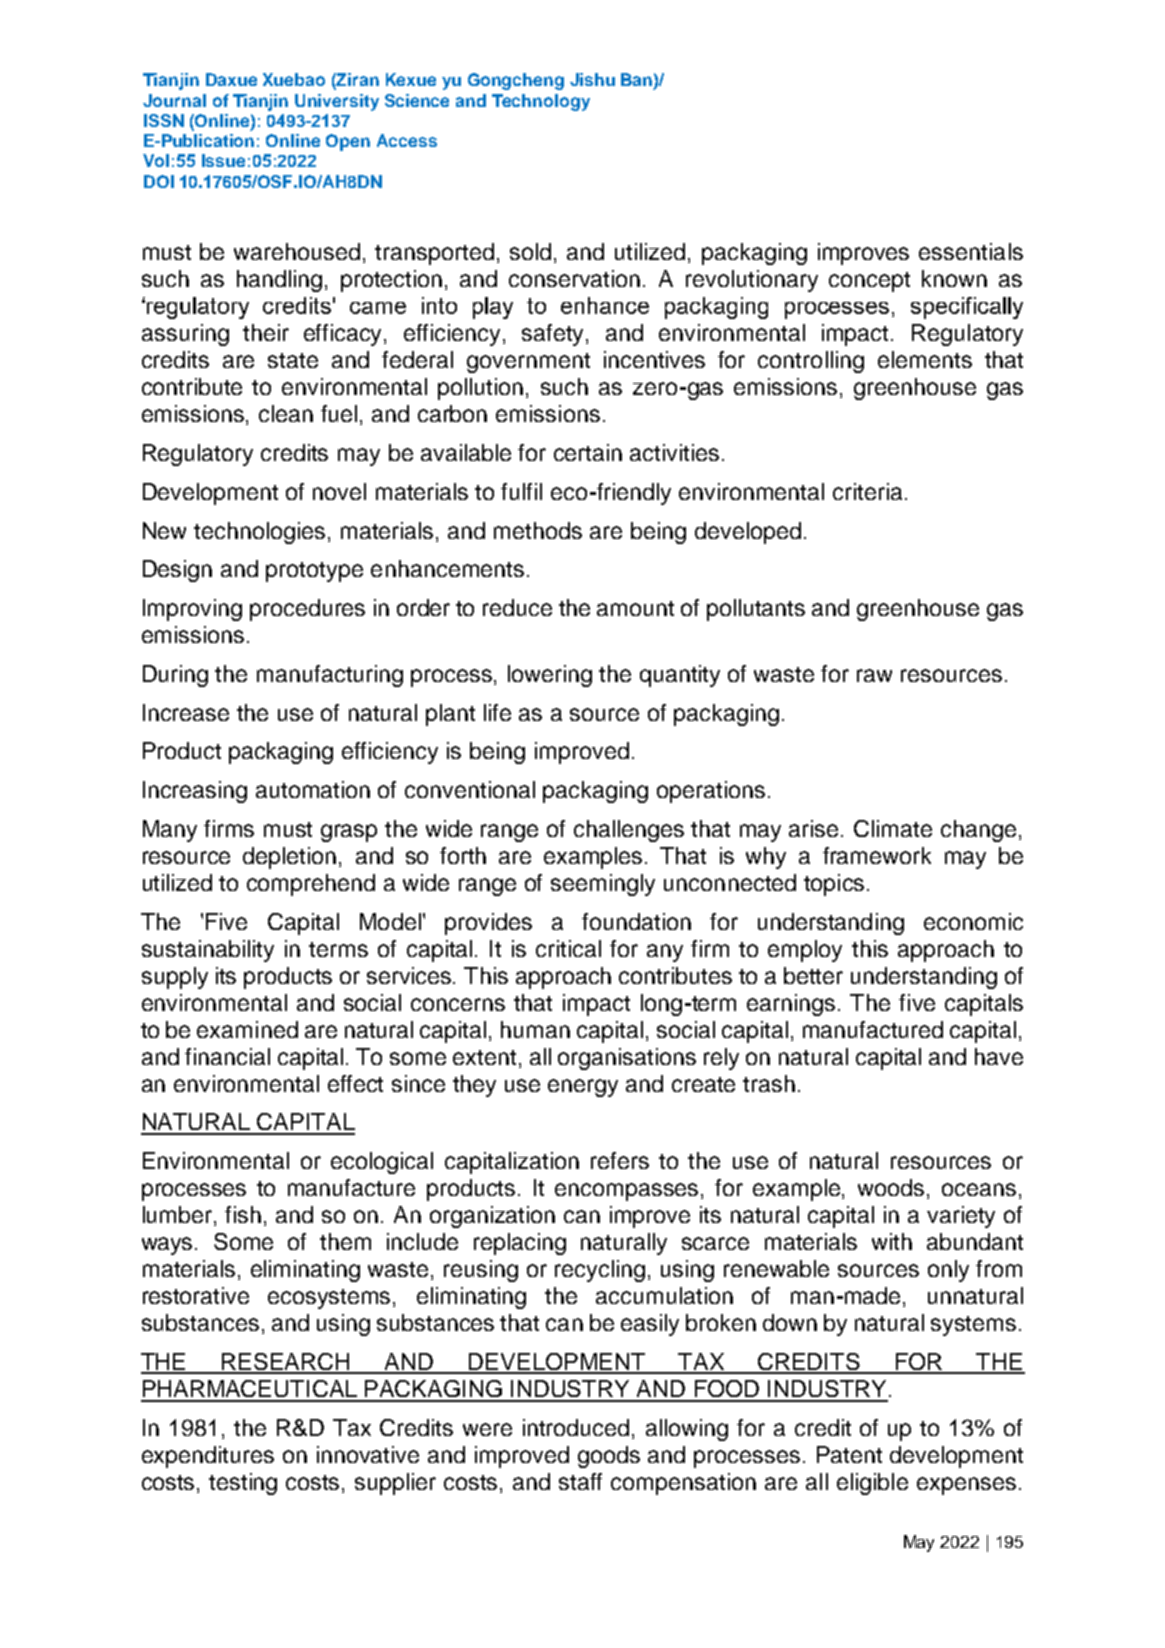  I want to click on Technology, so click(541, 102).
